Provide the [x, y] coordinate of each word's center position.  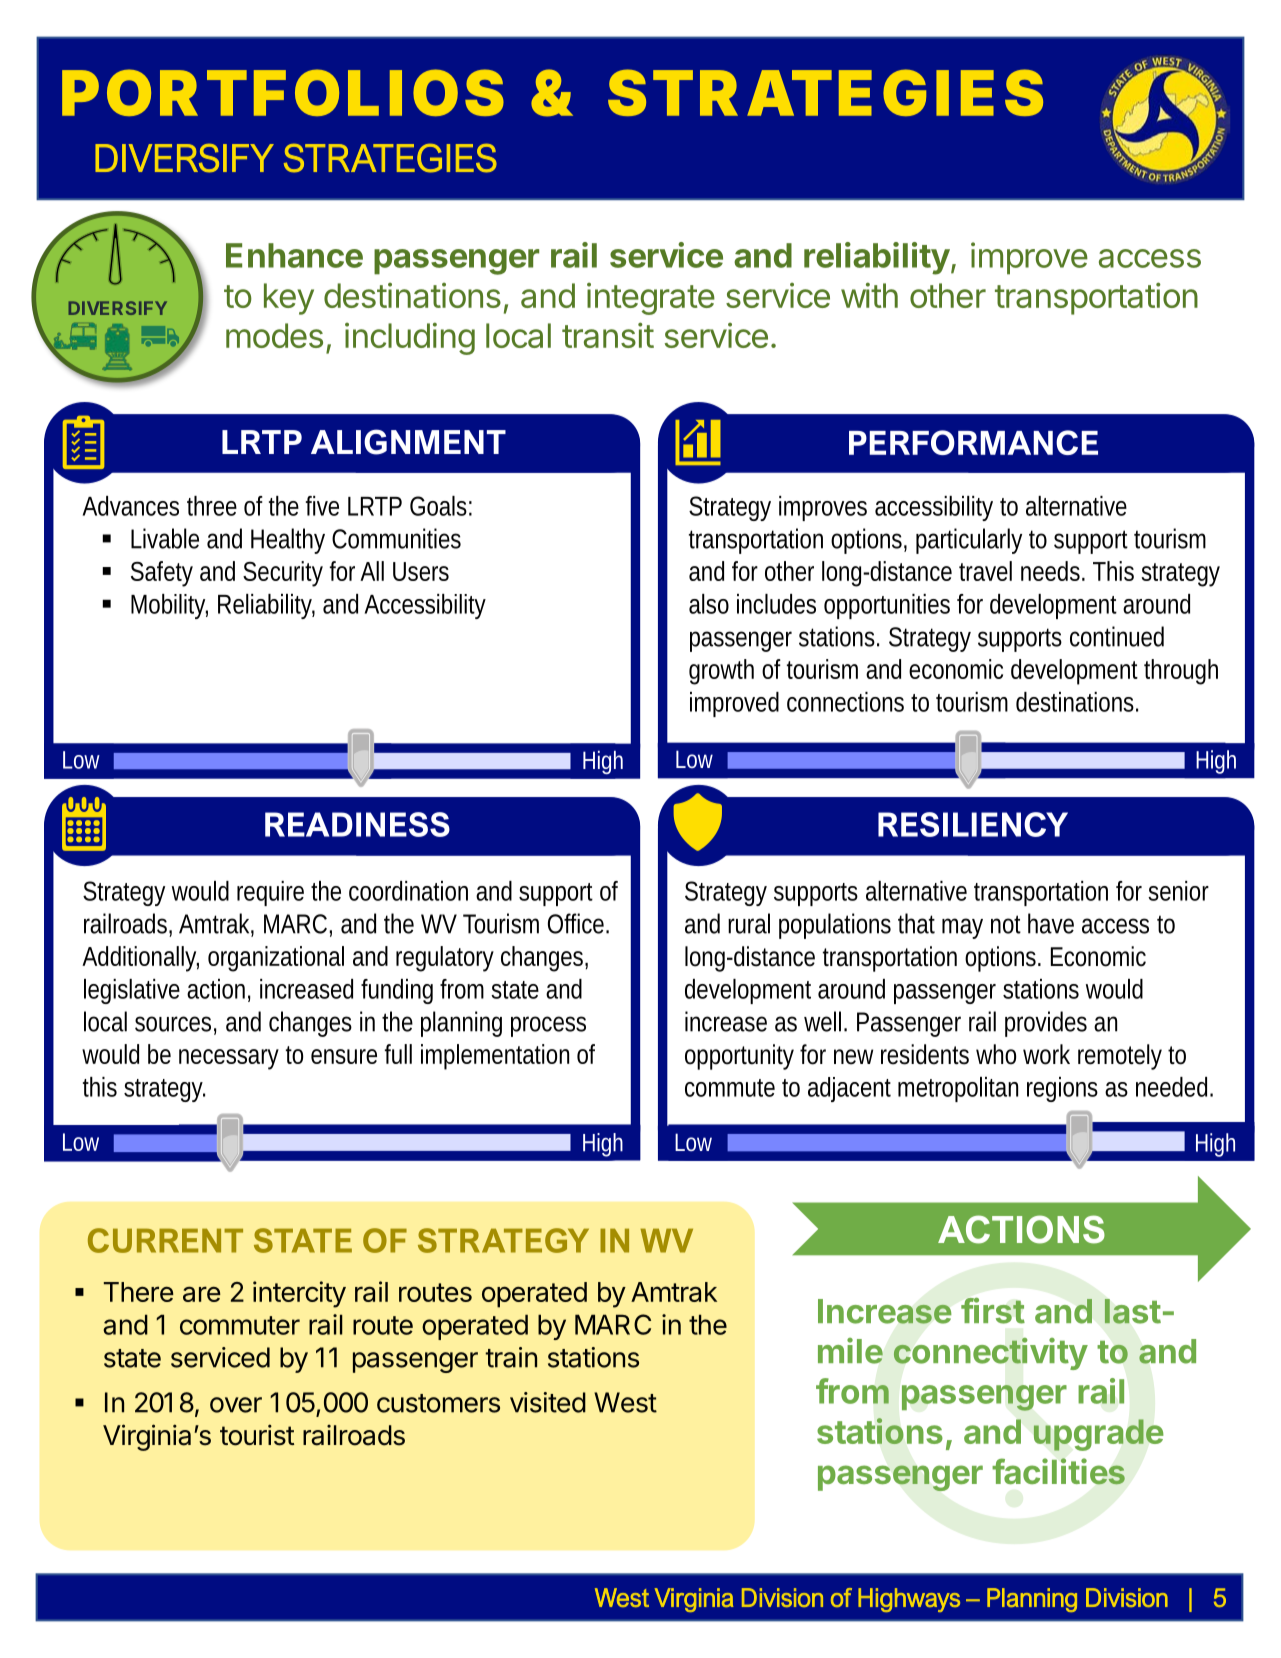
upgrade [1099, 1435]
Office [577, 923]
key [289, 299]
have [1051, 923]
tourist [257, 1435]
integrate [651, 299]
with [869, 295]
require [270, 893]
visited [548, 1402]
